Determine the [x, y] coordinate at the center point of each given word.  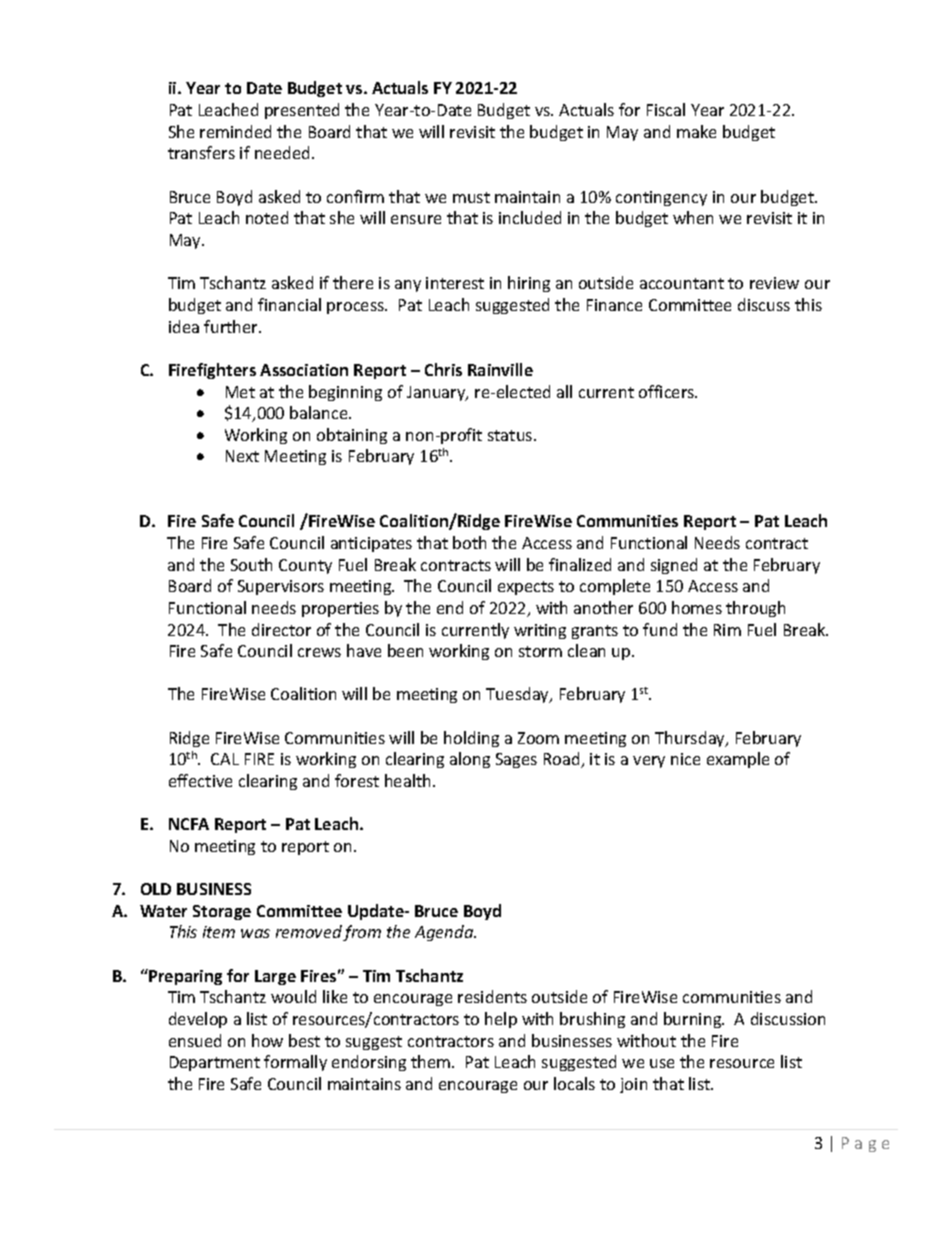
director [281, 629]
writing [540, 631]
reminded [235, 131]
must [471, 197]
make [696, 131]
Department [215, 1063]
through [755, 609]
